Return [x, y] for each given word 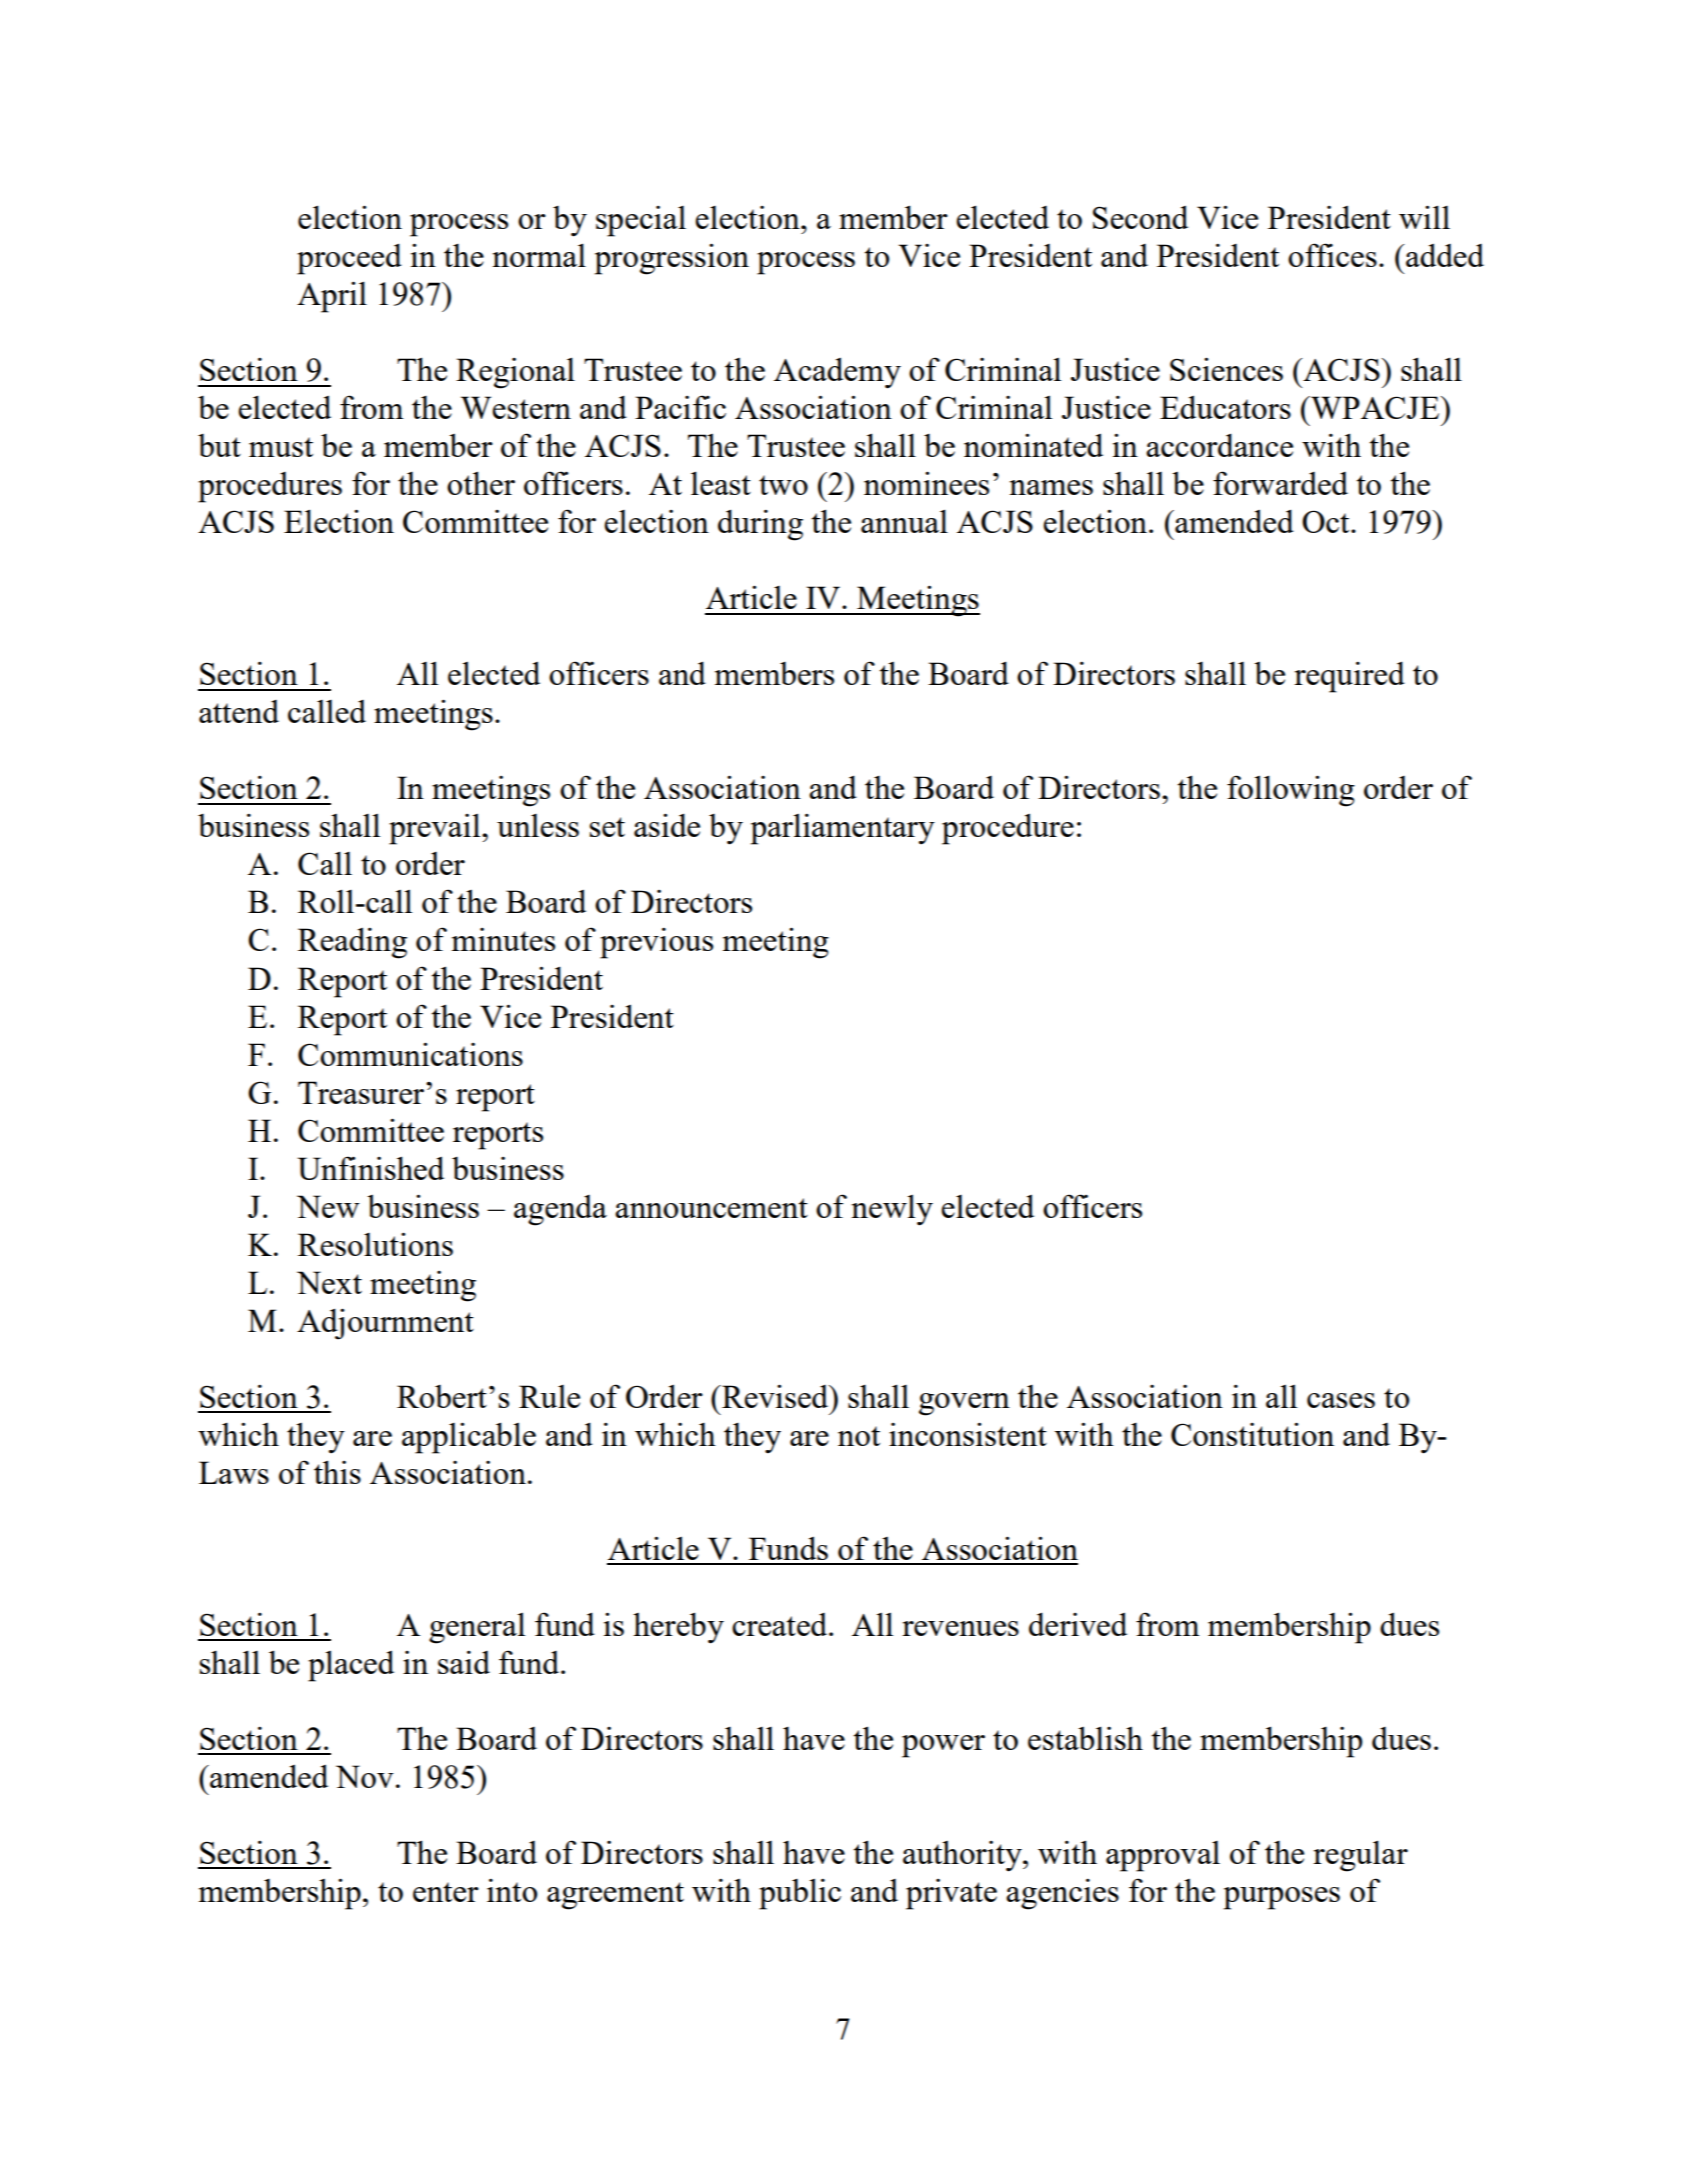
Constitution [1252, 1434]
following [1291, 791]
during [760, 525]
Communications [410, 1054]
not [859, 1436]
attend [239, 711]
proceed [349, 259]
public [800, 1894]
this [337, 1472]
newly [892, 1210]
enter [446, 1892]
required [1349, 677]
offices [1332, 255]
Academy [837, 373]
